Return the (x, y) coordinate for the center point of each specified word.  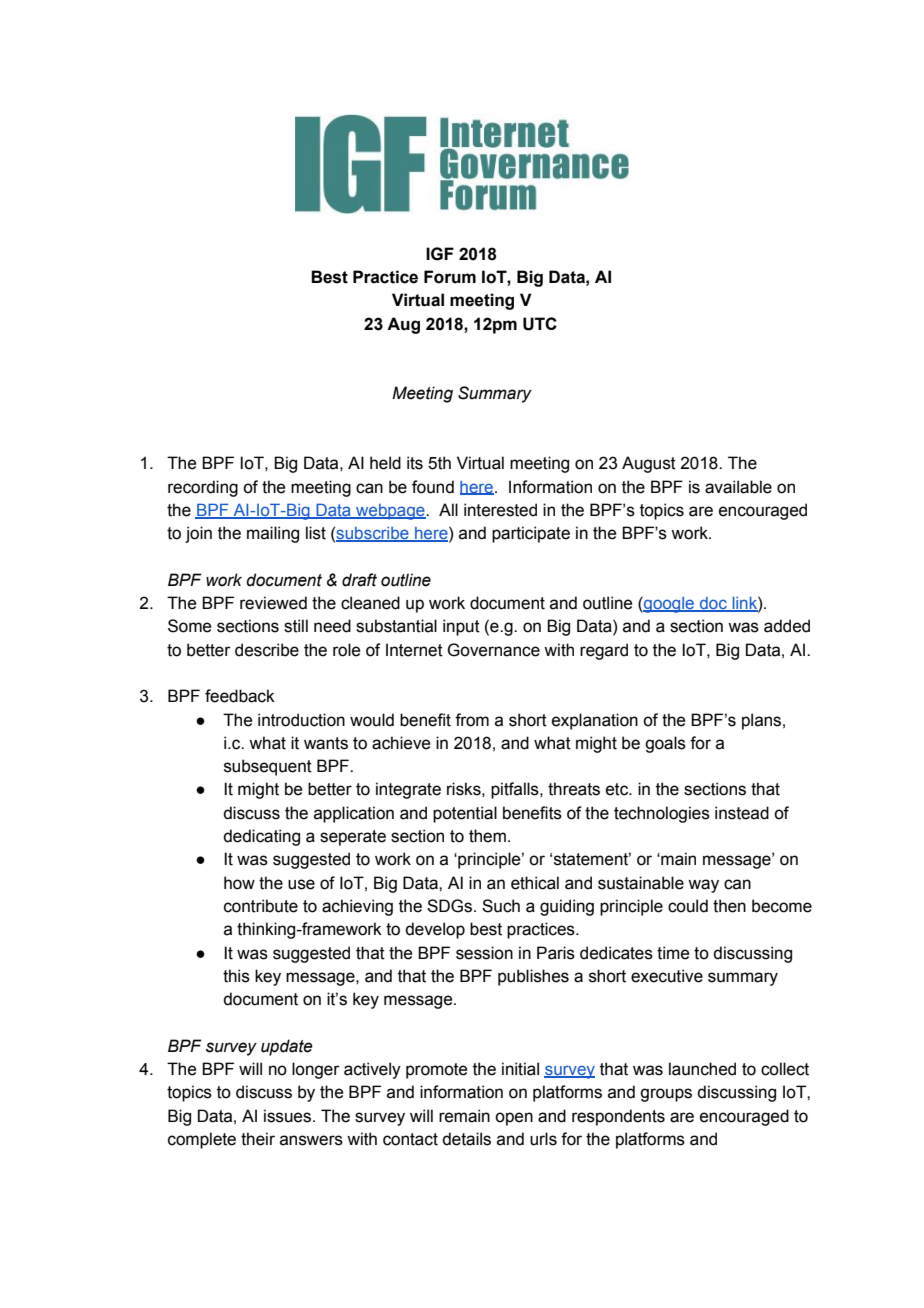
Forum (450, 277)
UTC (540, 324)
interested (500, 510)
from (472, 720)
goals (665, 744)
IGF (440, 254)
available (738, 487)
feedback (240, 696)
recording (203, 488)
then (729, 906)
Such (501, 906)
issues (287, 1116)
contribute (261, 906)
